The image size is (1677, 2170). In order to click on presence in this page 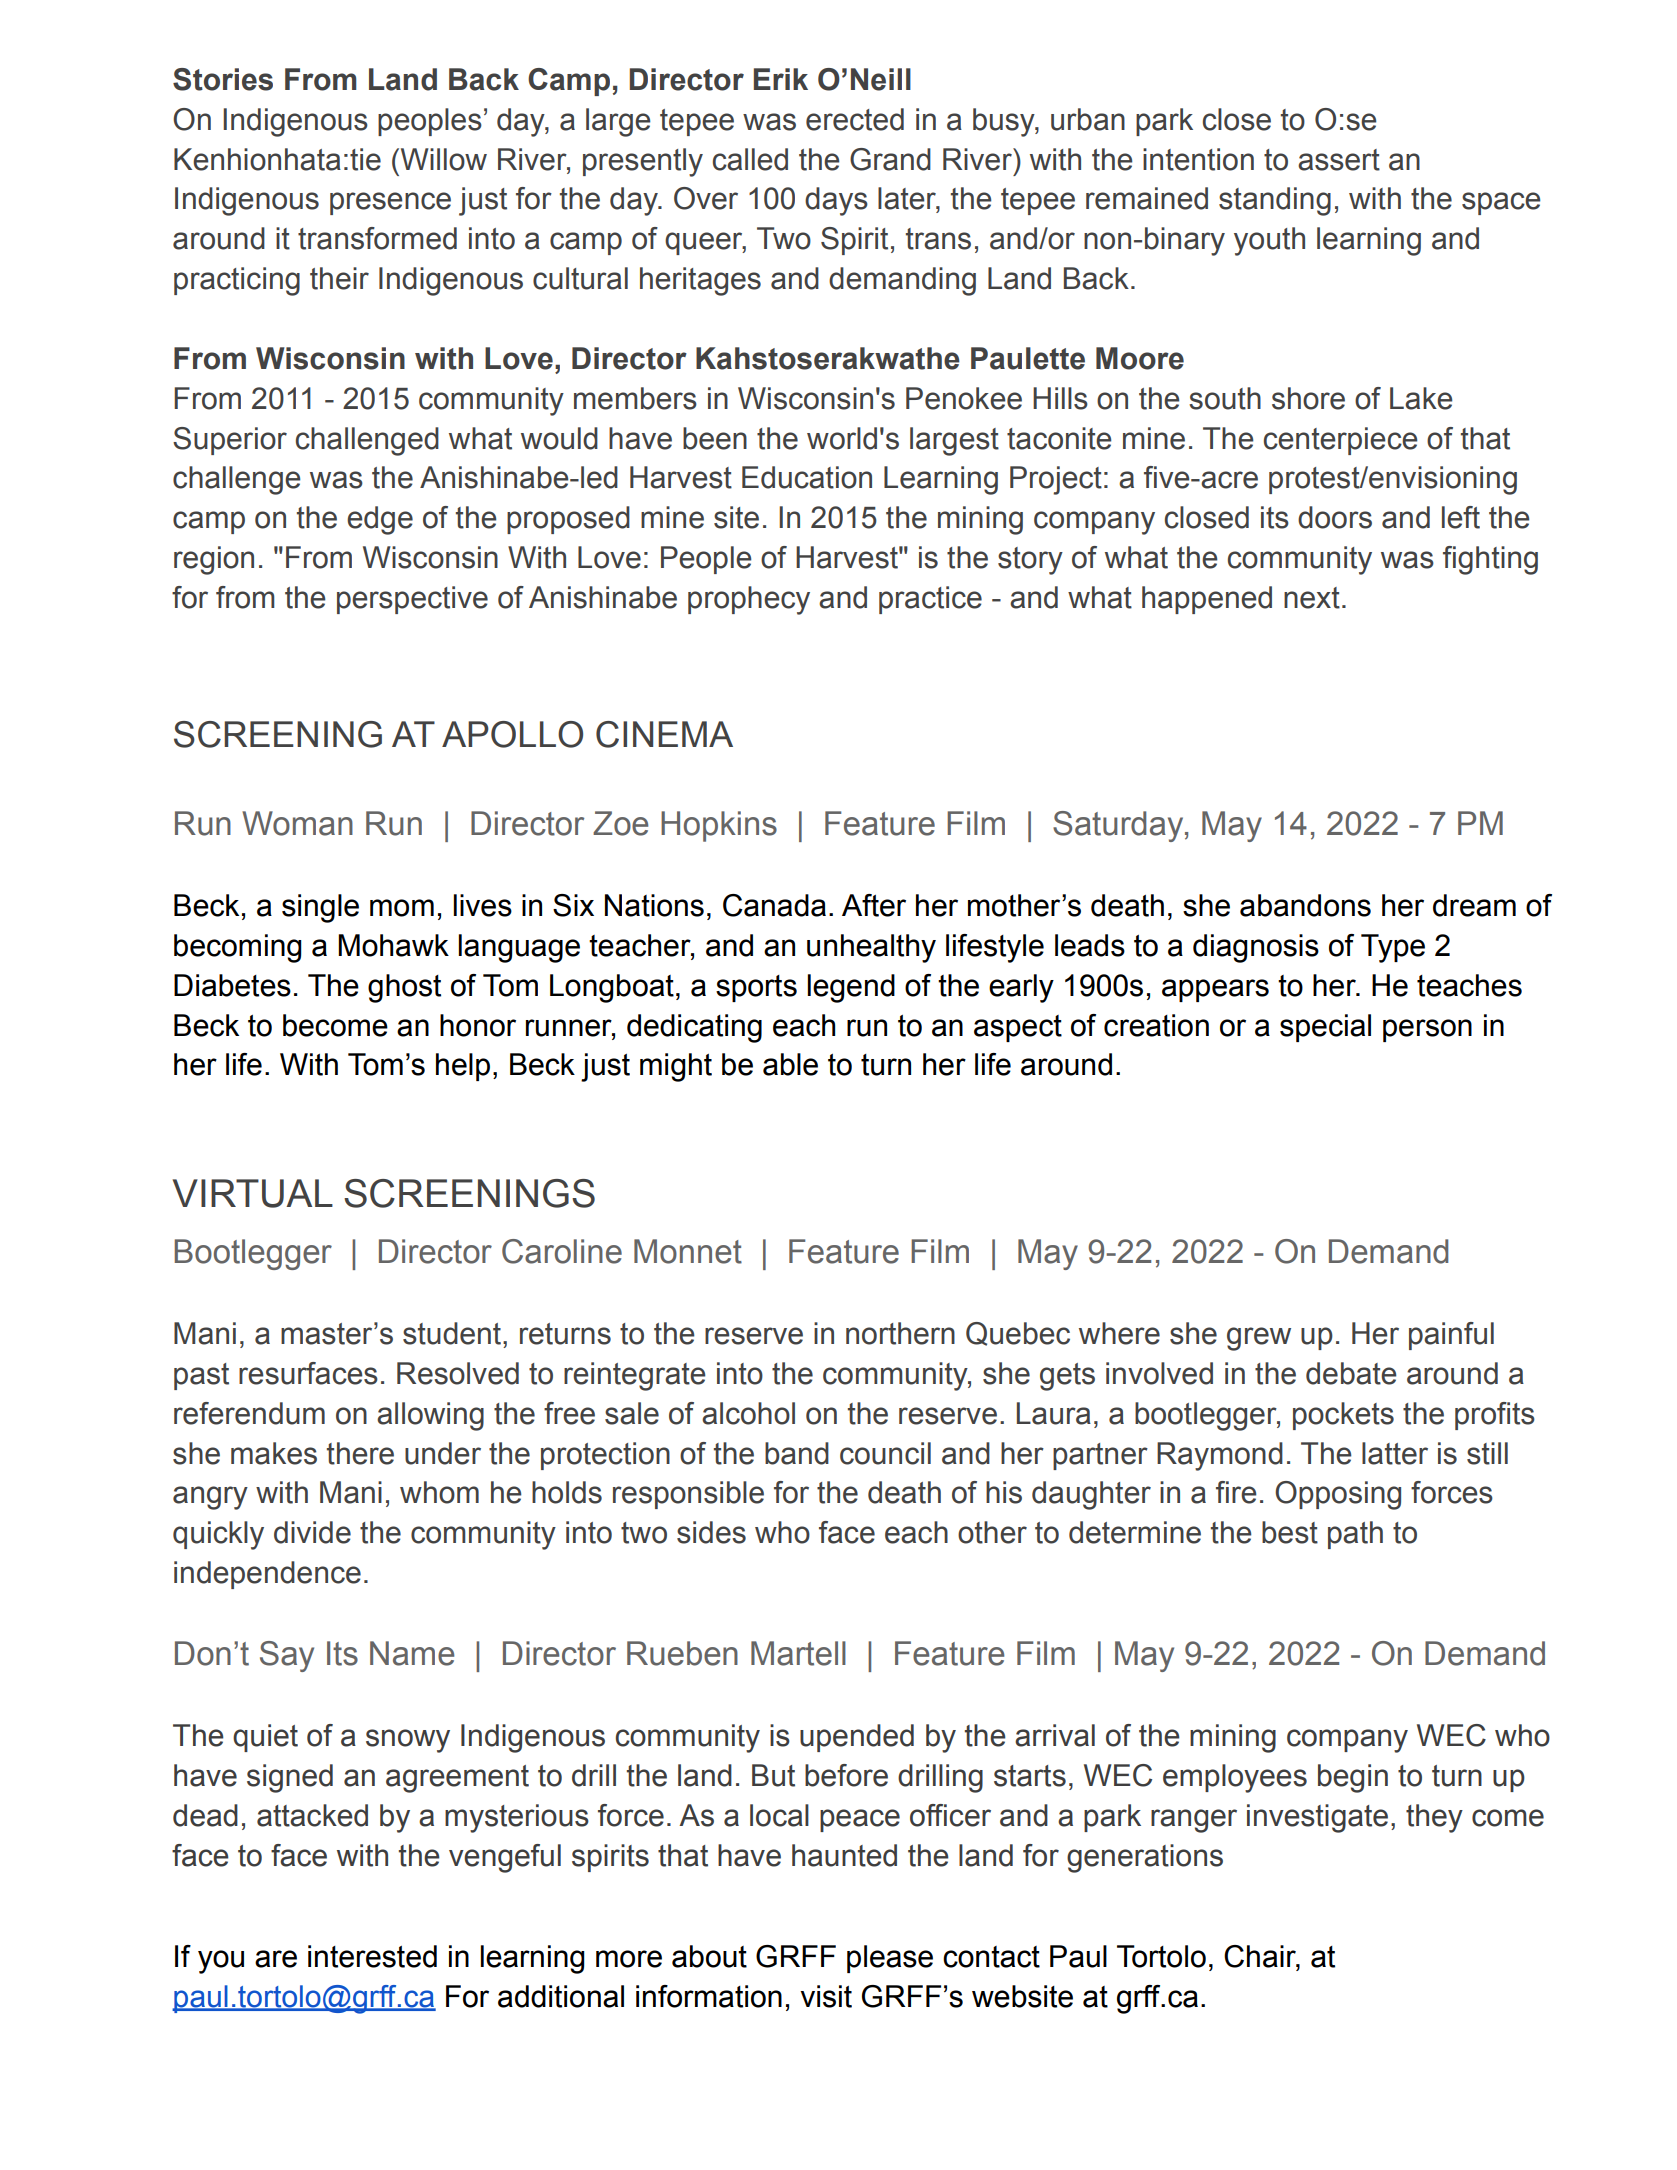, I will do `click(390, 203)`.
